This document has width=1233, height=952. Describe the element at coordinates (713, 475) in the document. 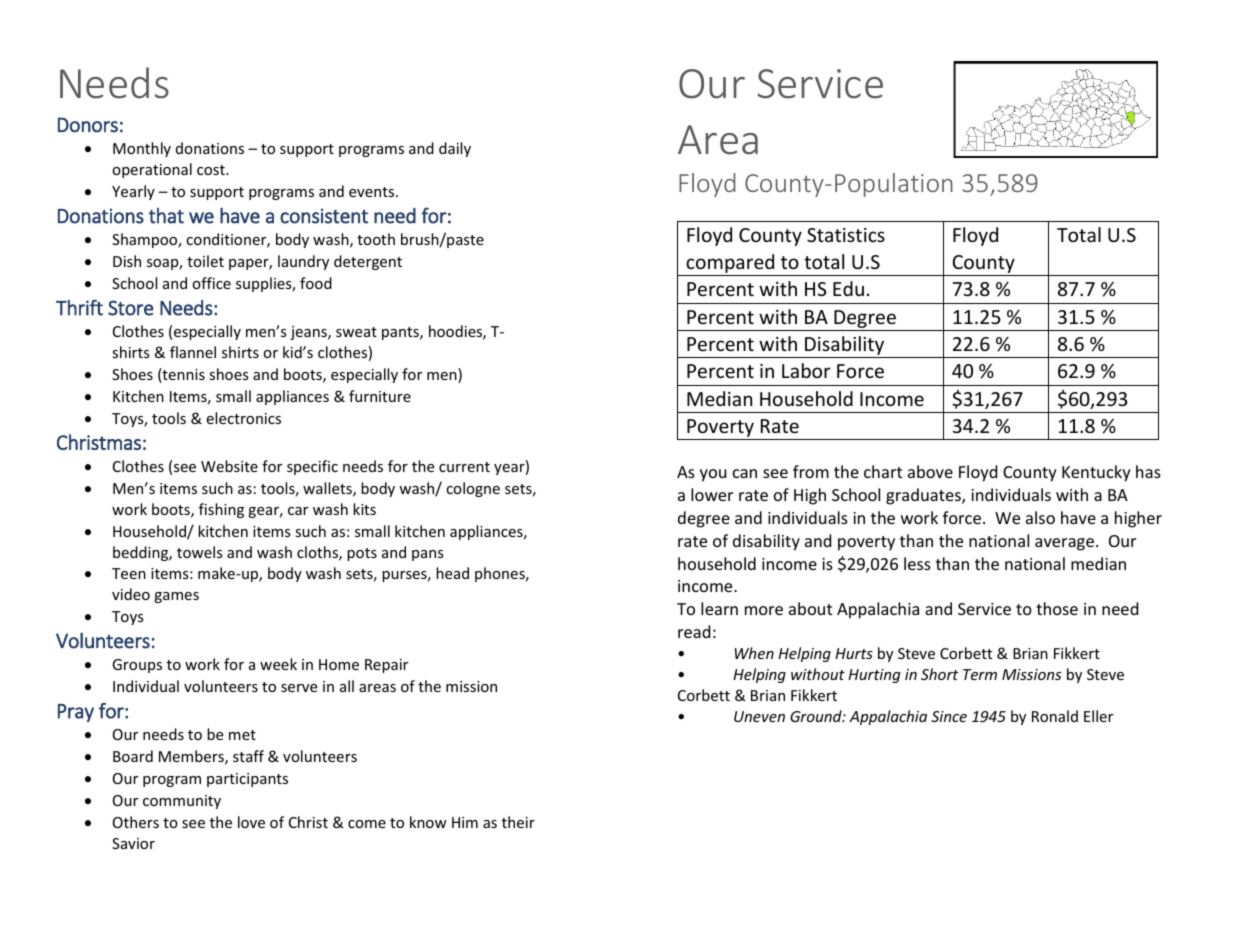

I see `you` at that location.
